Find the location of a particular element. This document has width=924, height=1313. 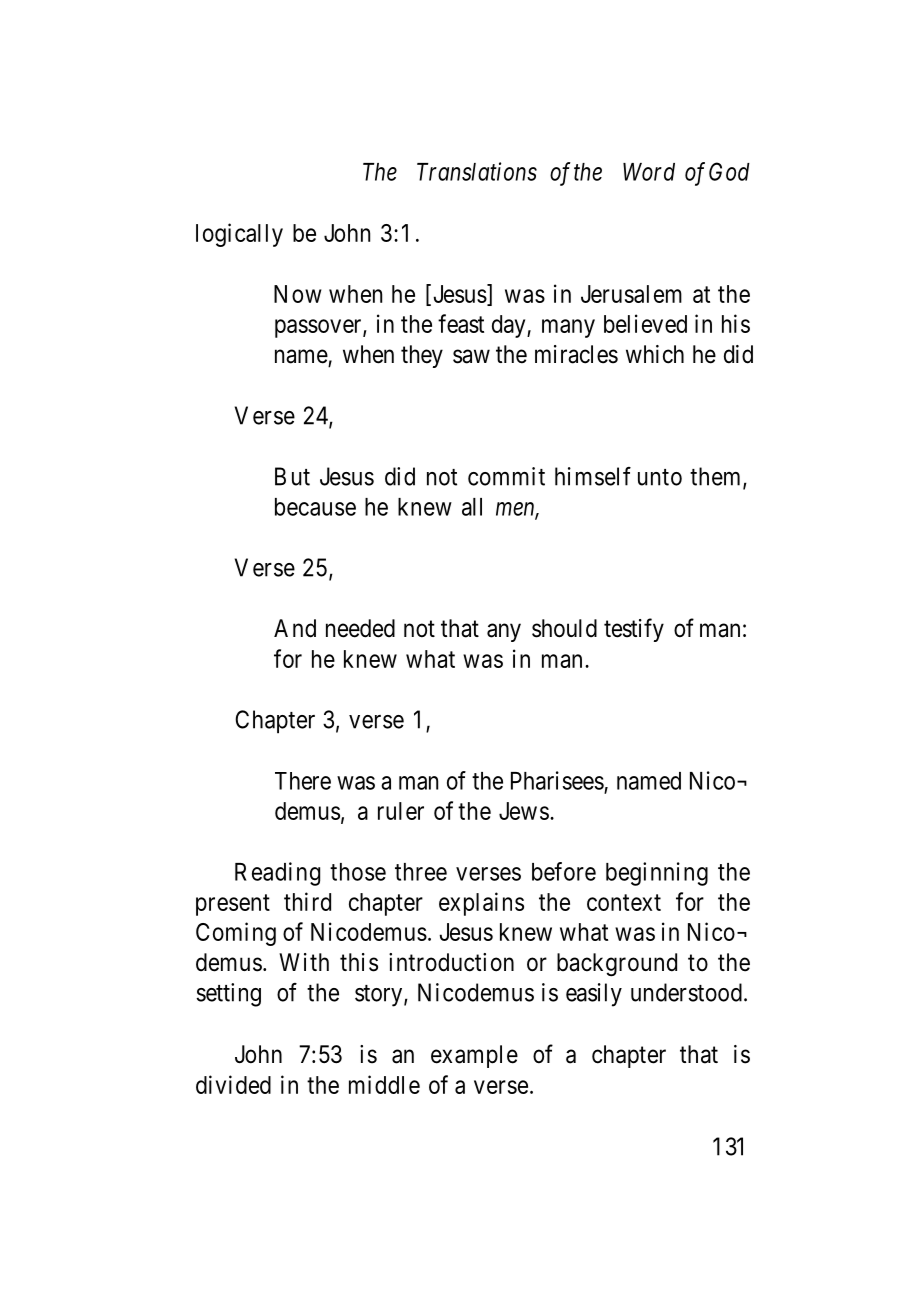

unto is located at coordinates (660, 477).
